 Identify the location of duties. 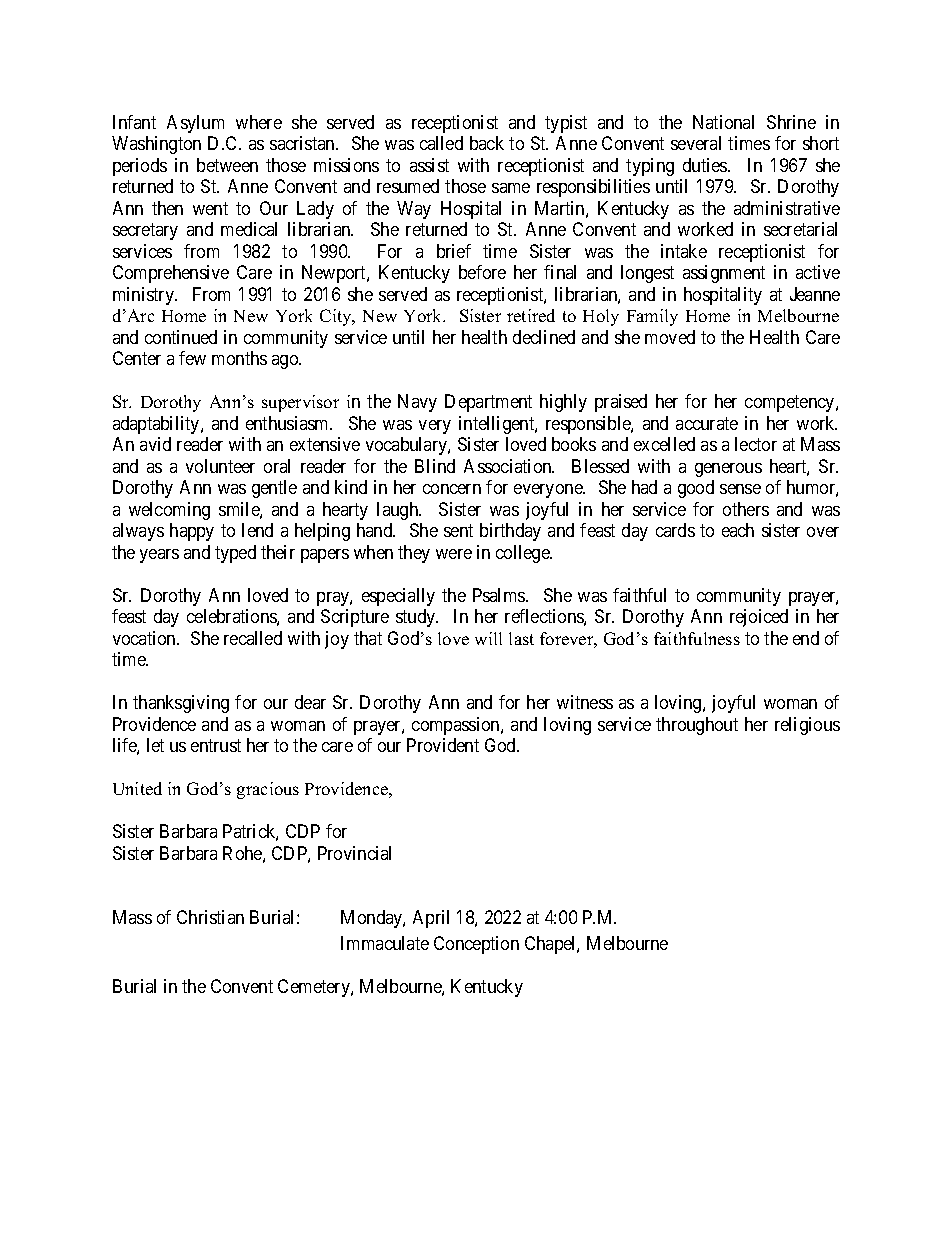
(706, 165).
